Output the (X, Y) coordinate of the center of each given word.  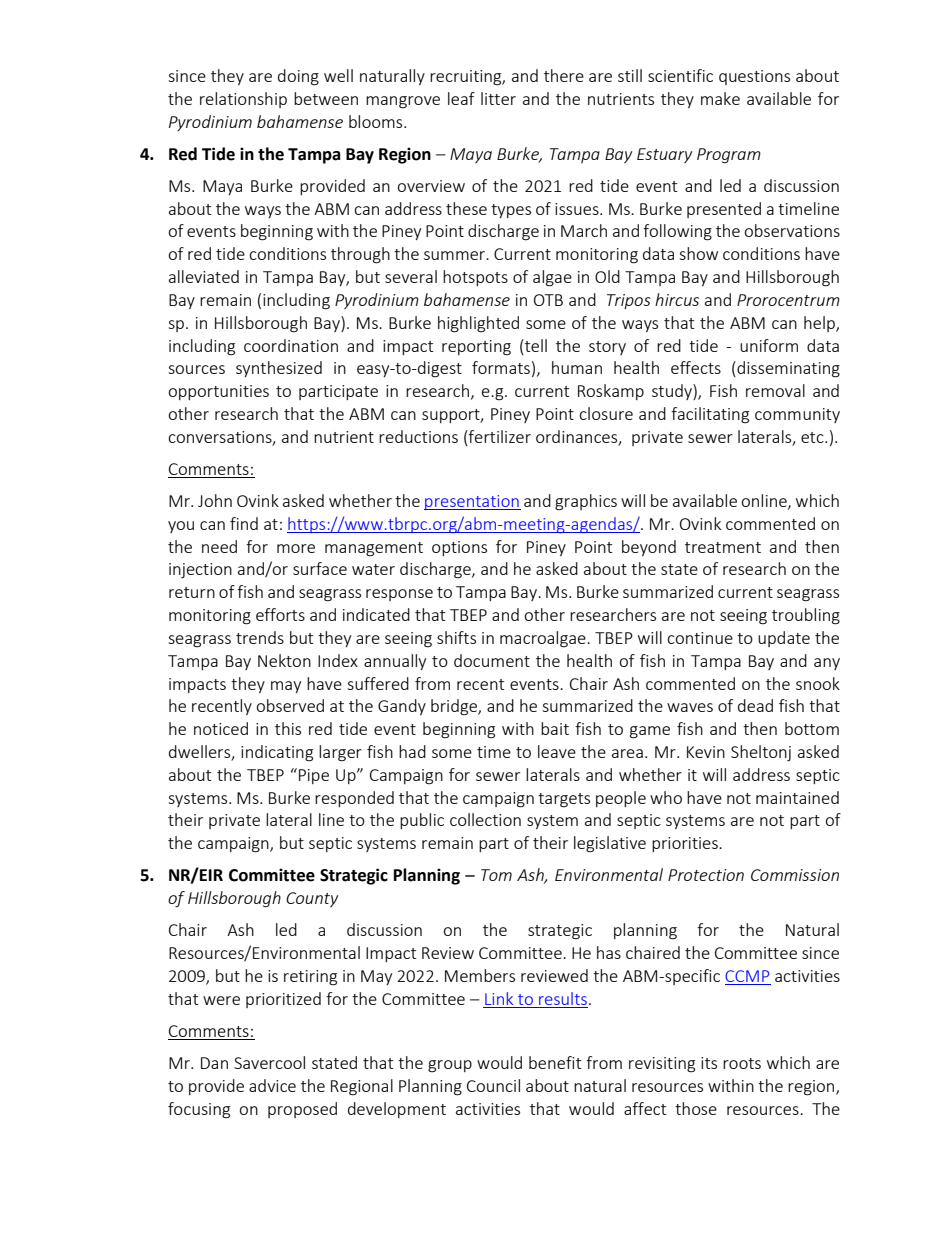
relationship (243, 100)
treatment (723, 547)
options (459, 548)
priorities (686, 844)
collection (485, 819)
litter (498, 98)
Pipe (314, 776)
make (720, 98)
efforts (280, 614)
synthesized (279, 369)
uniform (769, 345)
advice (272, 1085)
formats (501, 367)
